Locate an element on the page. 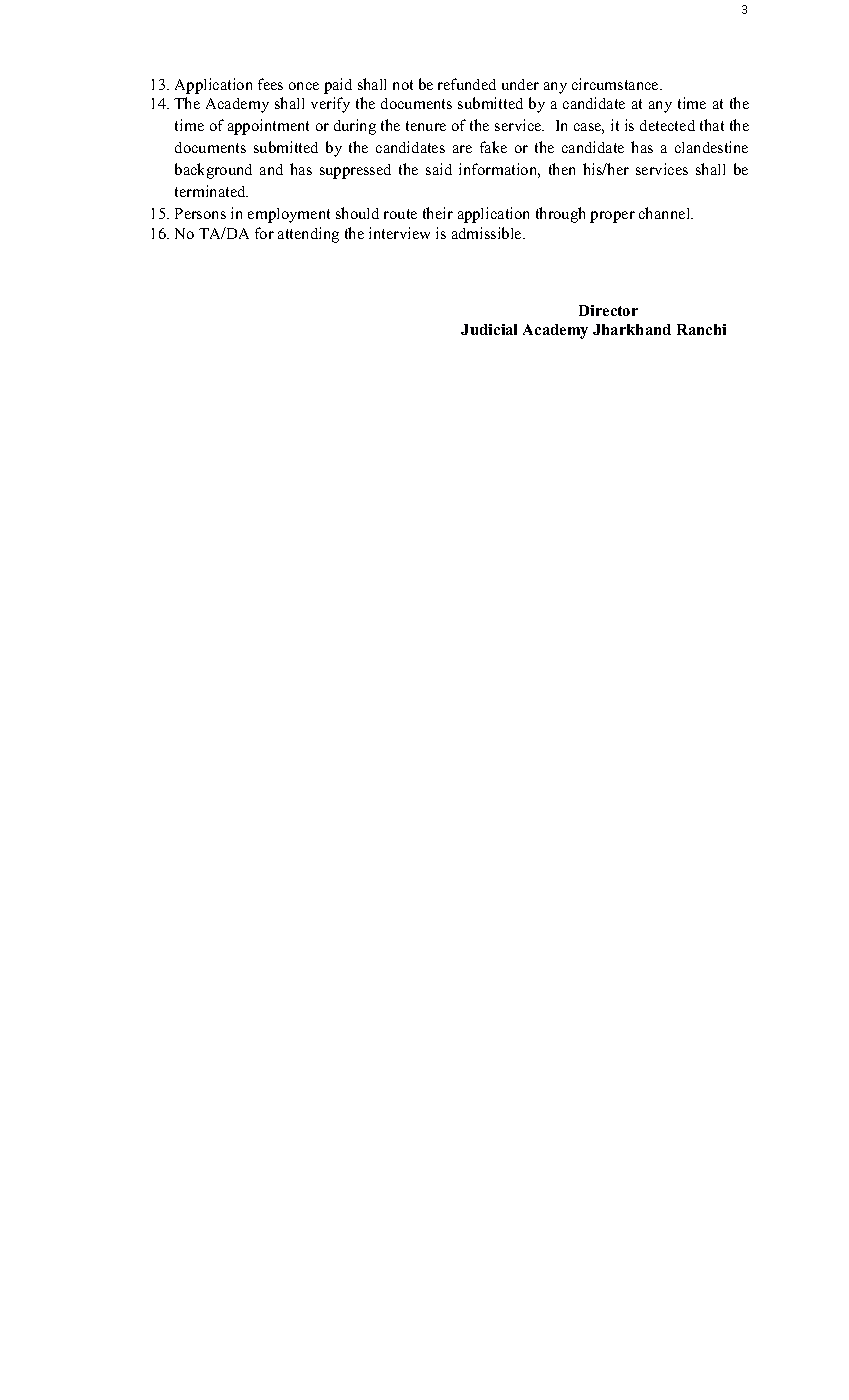 The width and height of the document is (849, 1400). their is located at coordinates (438, 213).
